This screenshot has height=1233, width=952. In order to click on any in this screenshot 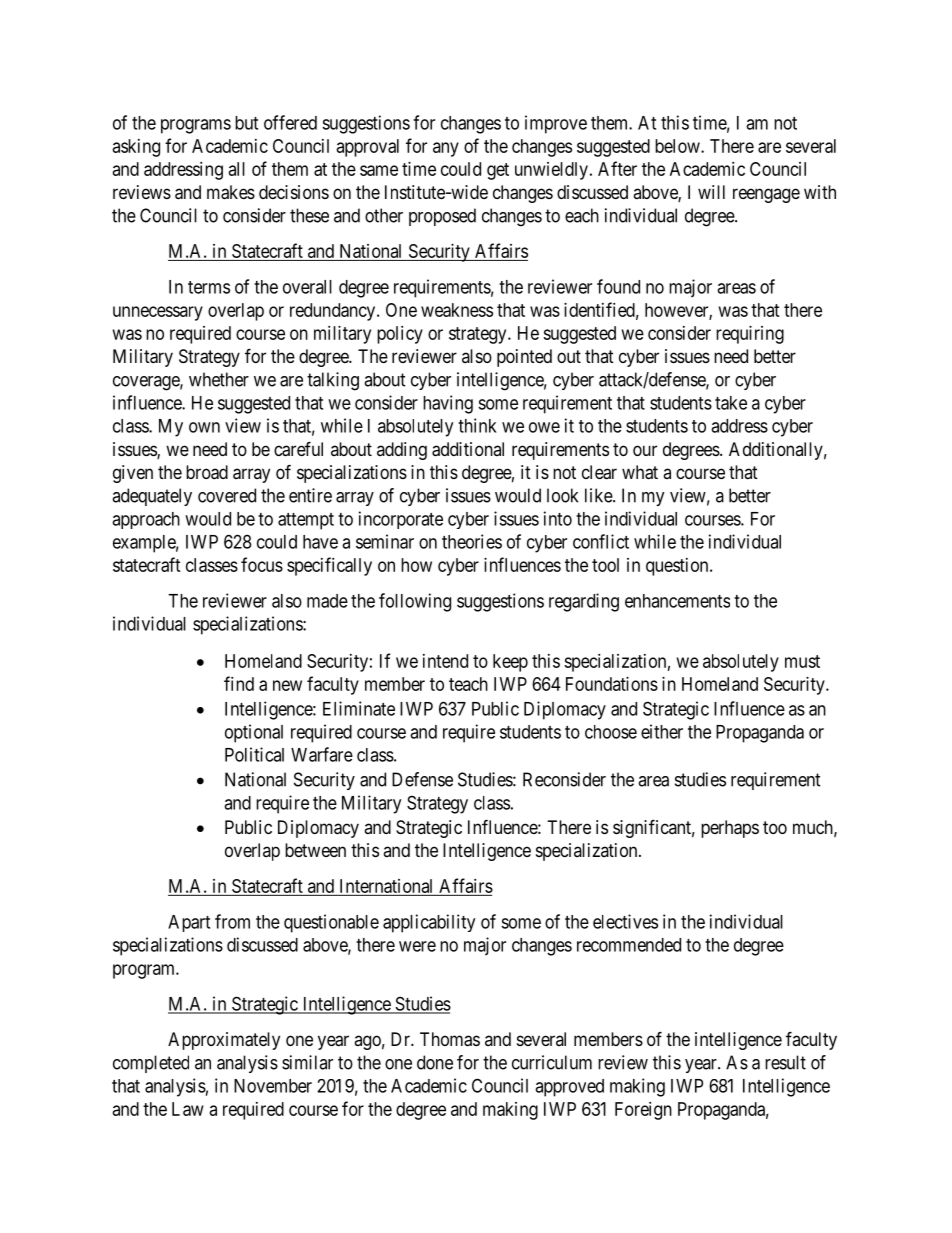, I will do `click(446, 149)`.
